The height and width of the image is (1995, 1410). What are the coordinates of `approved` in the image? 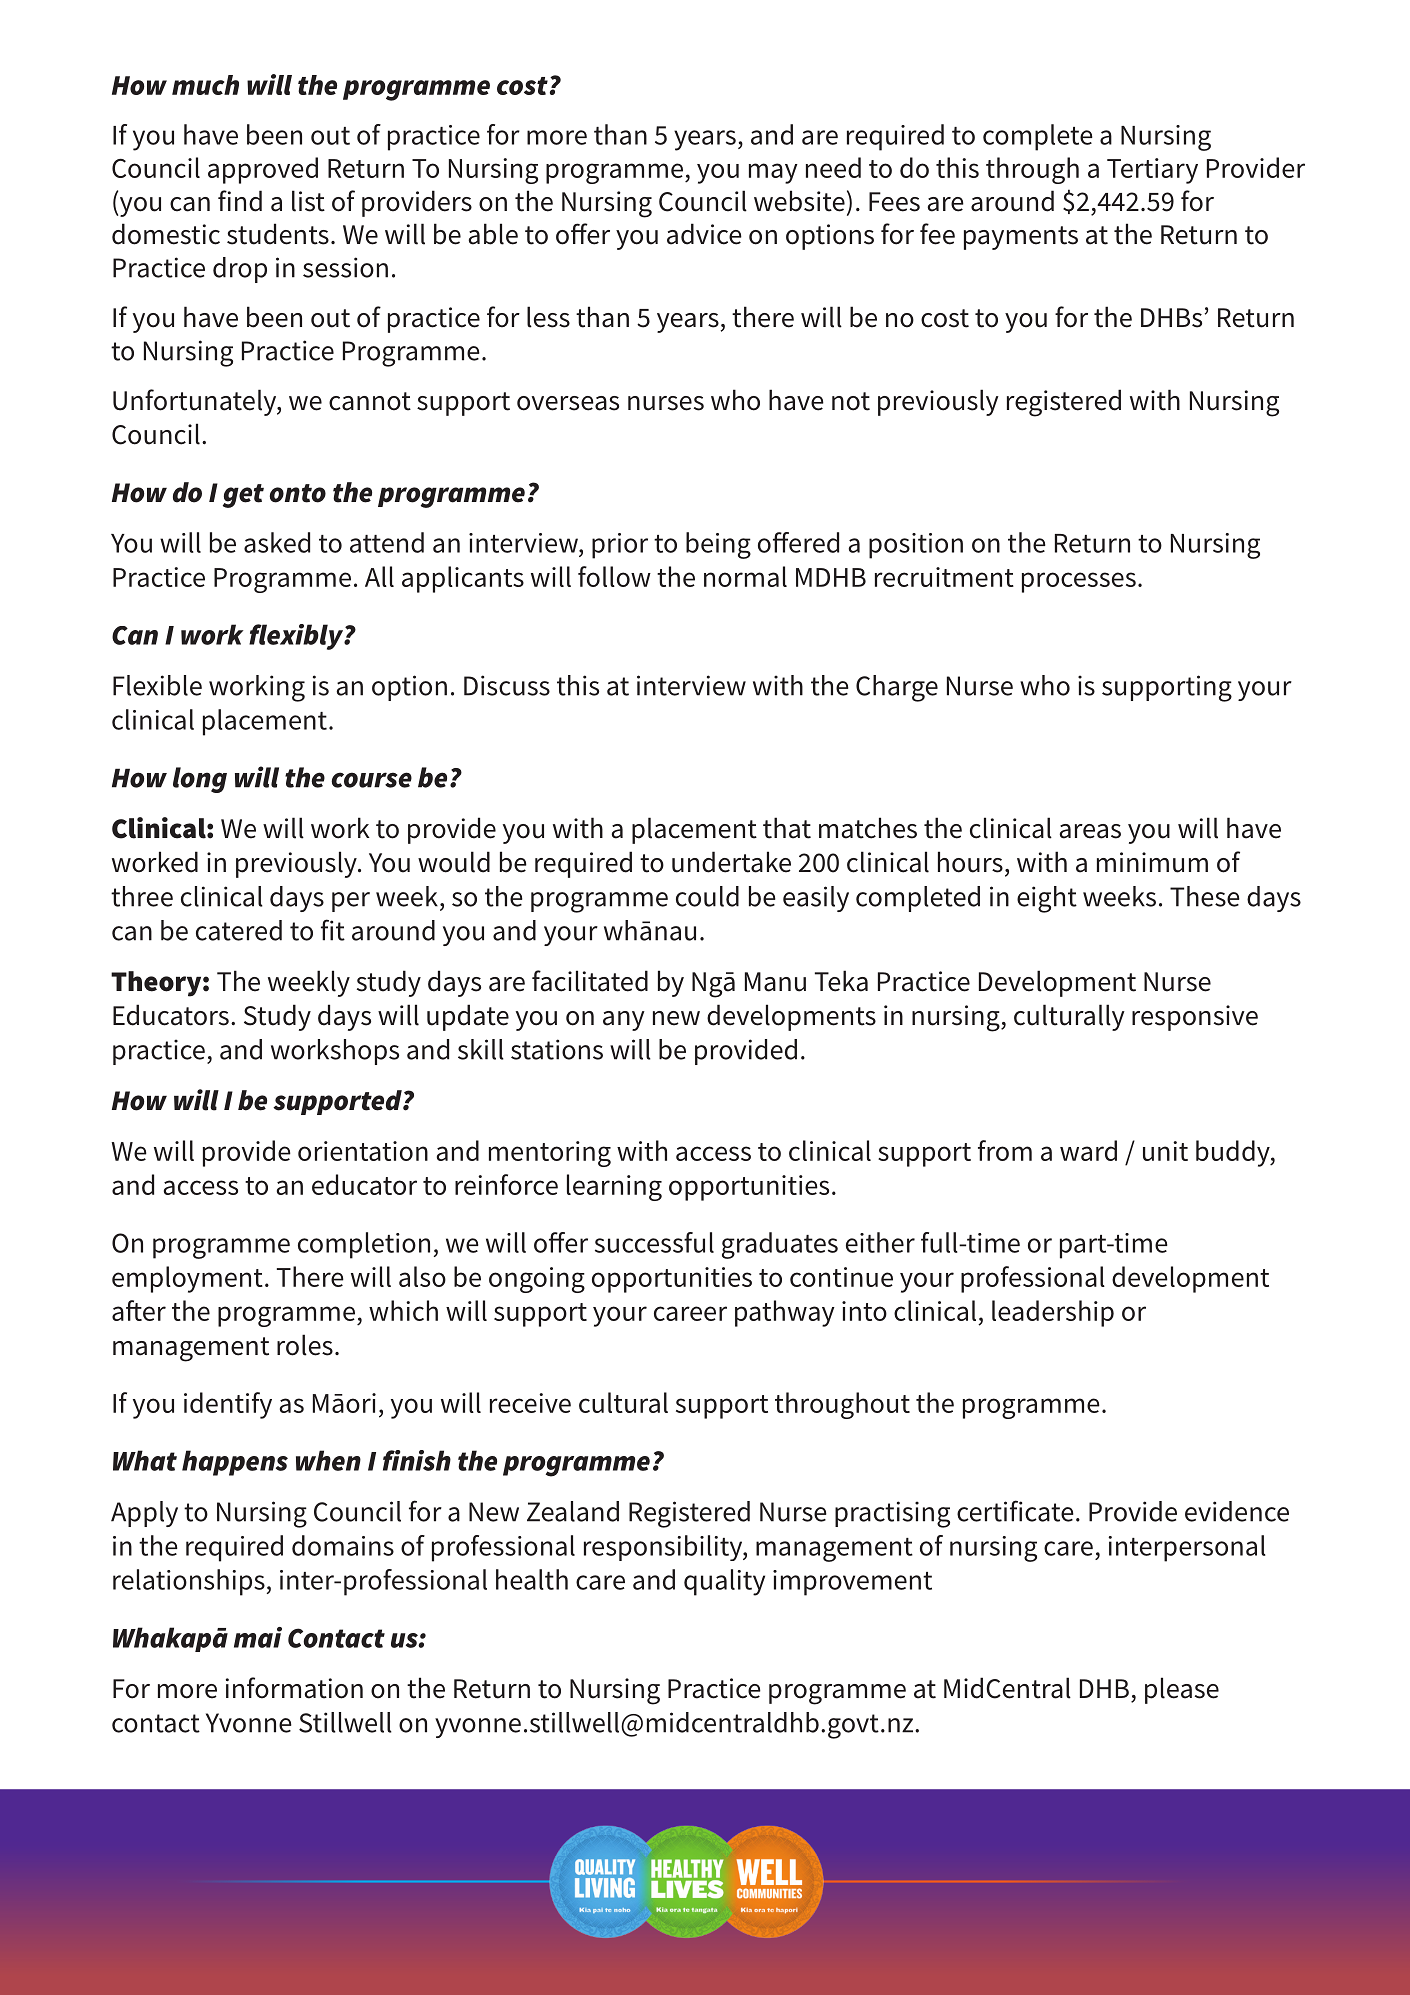 It's located at (263, 170).
